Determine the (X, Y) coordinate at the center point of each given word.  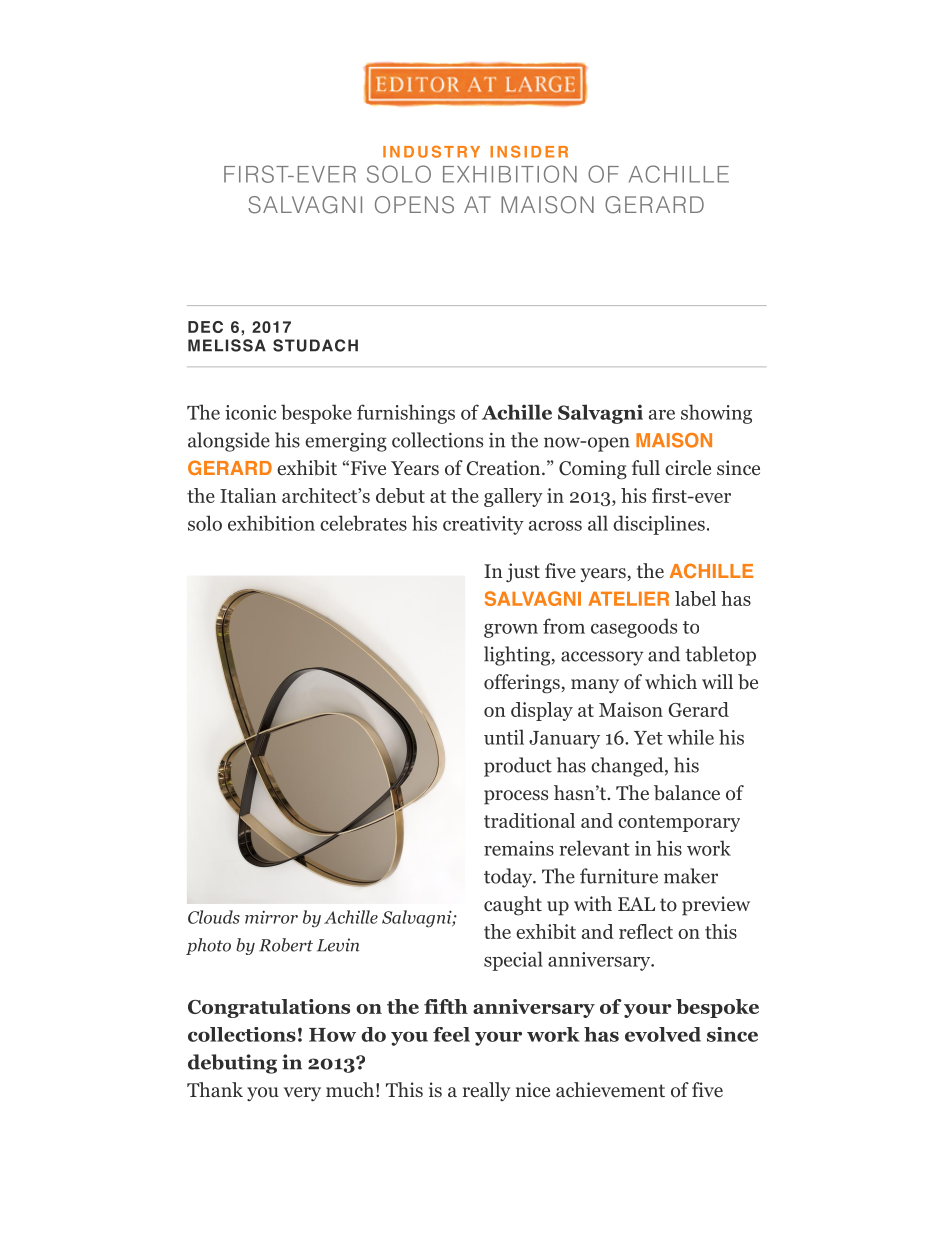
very (302, 1094)
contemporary (679, 823)
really (486, 1091)
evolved (663, 1034)
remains (519, 848)
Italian (248, 495)
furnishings (406, 414)
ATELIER (628, 599)
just (523, 572)
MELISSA (227, 345)
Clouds (214, 917)
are (662, 415)
